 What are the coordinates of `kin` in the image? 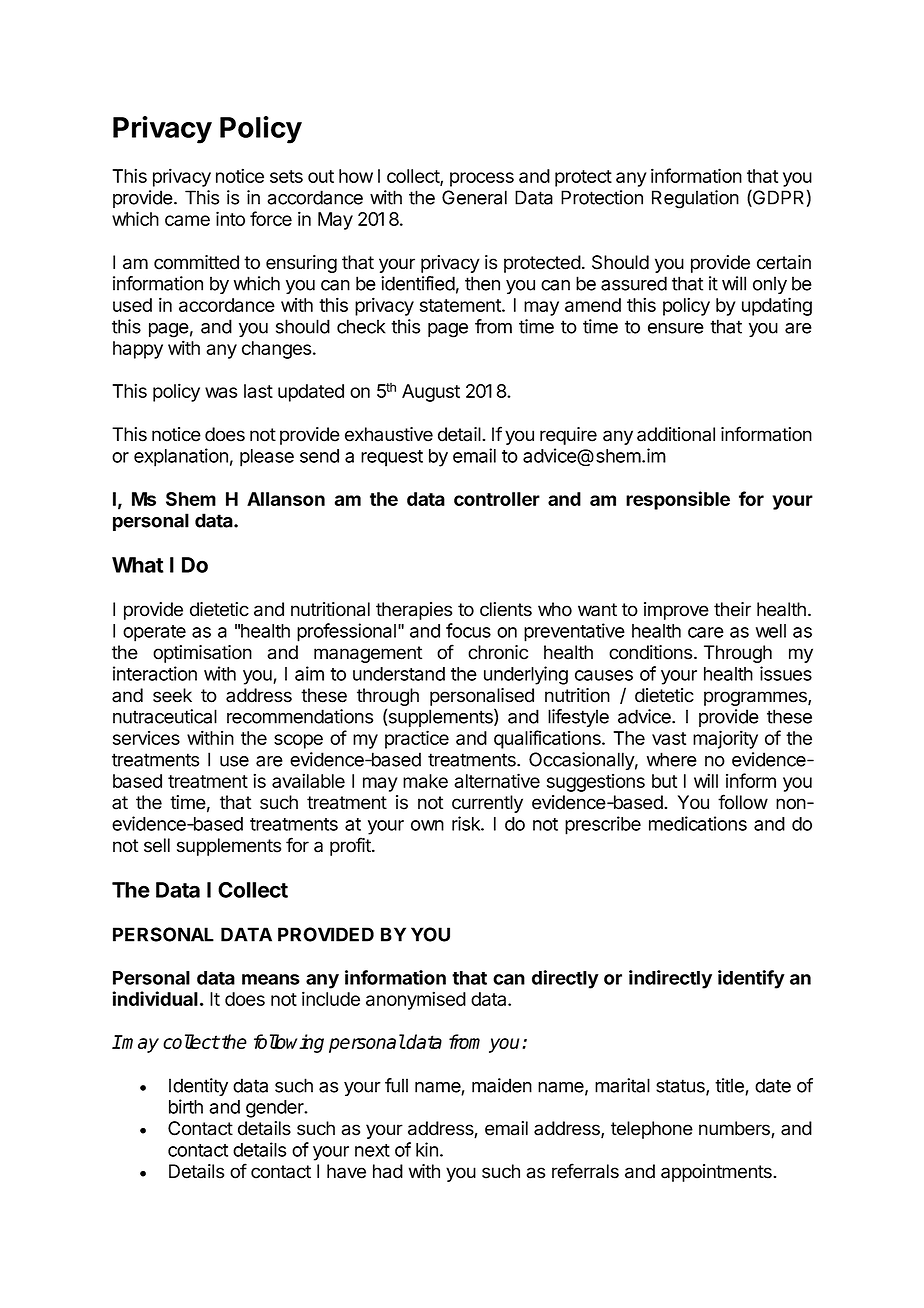 It's located at (427, 1149).
